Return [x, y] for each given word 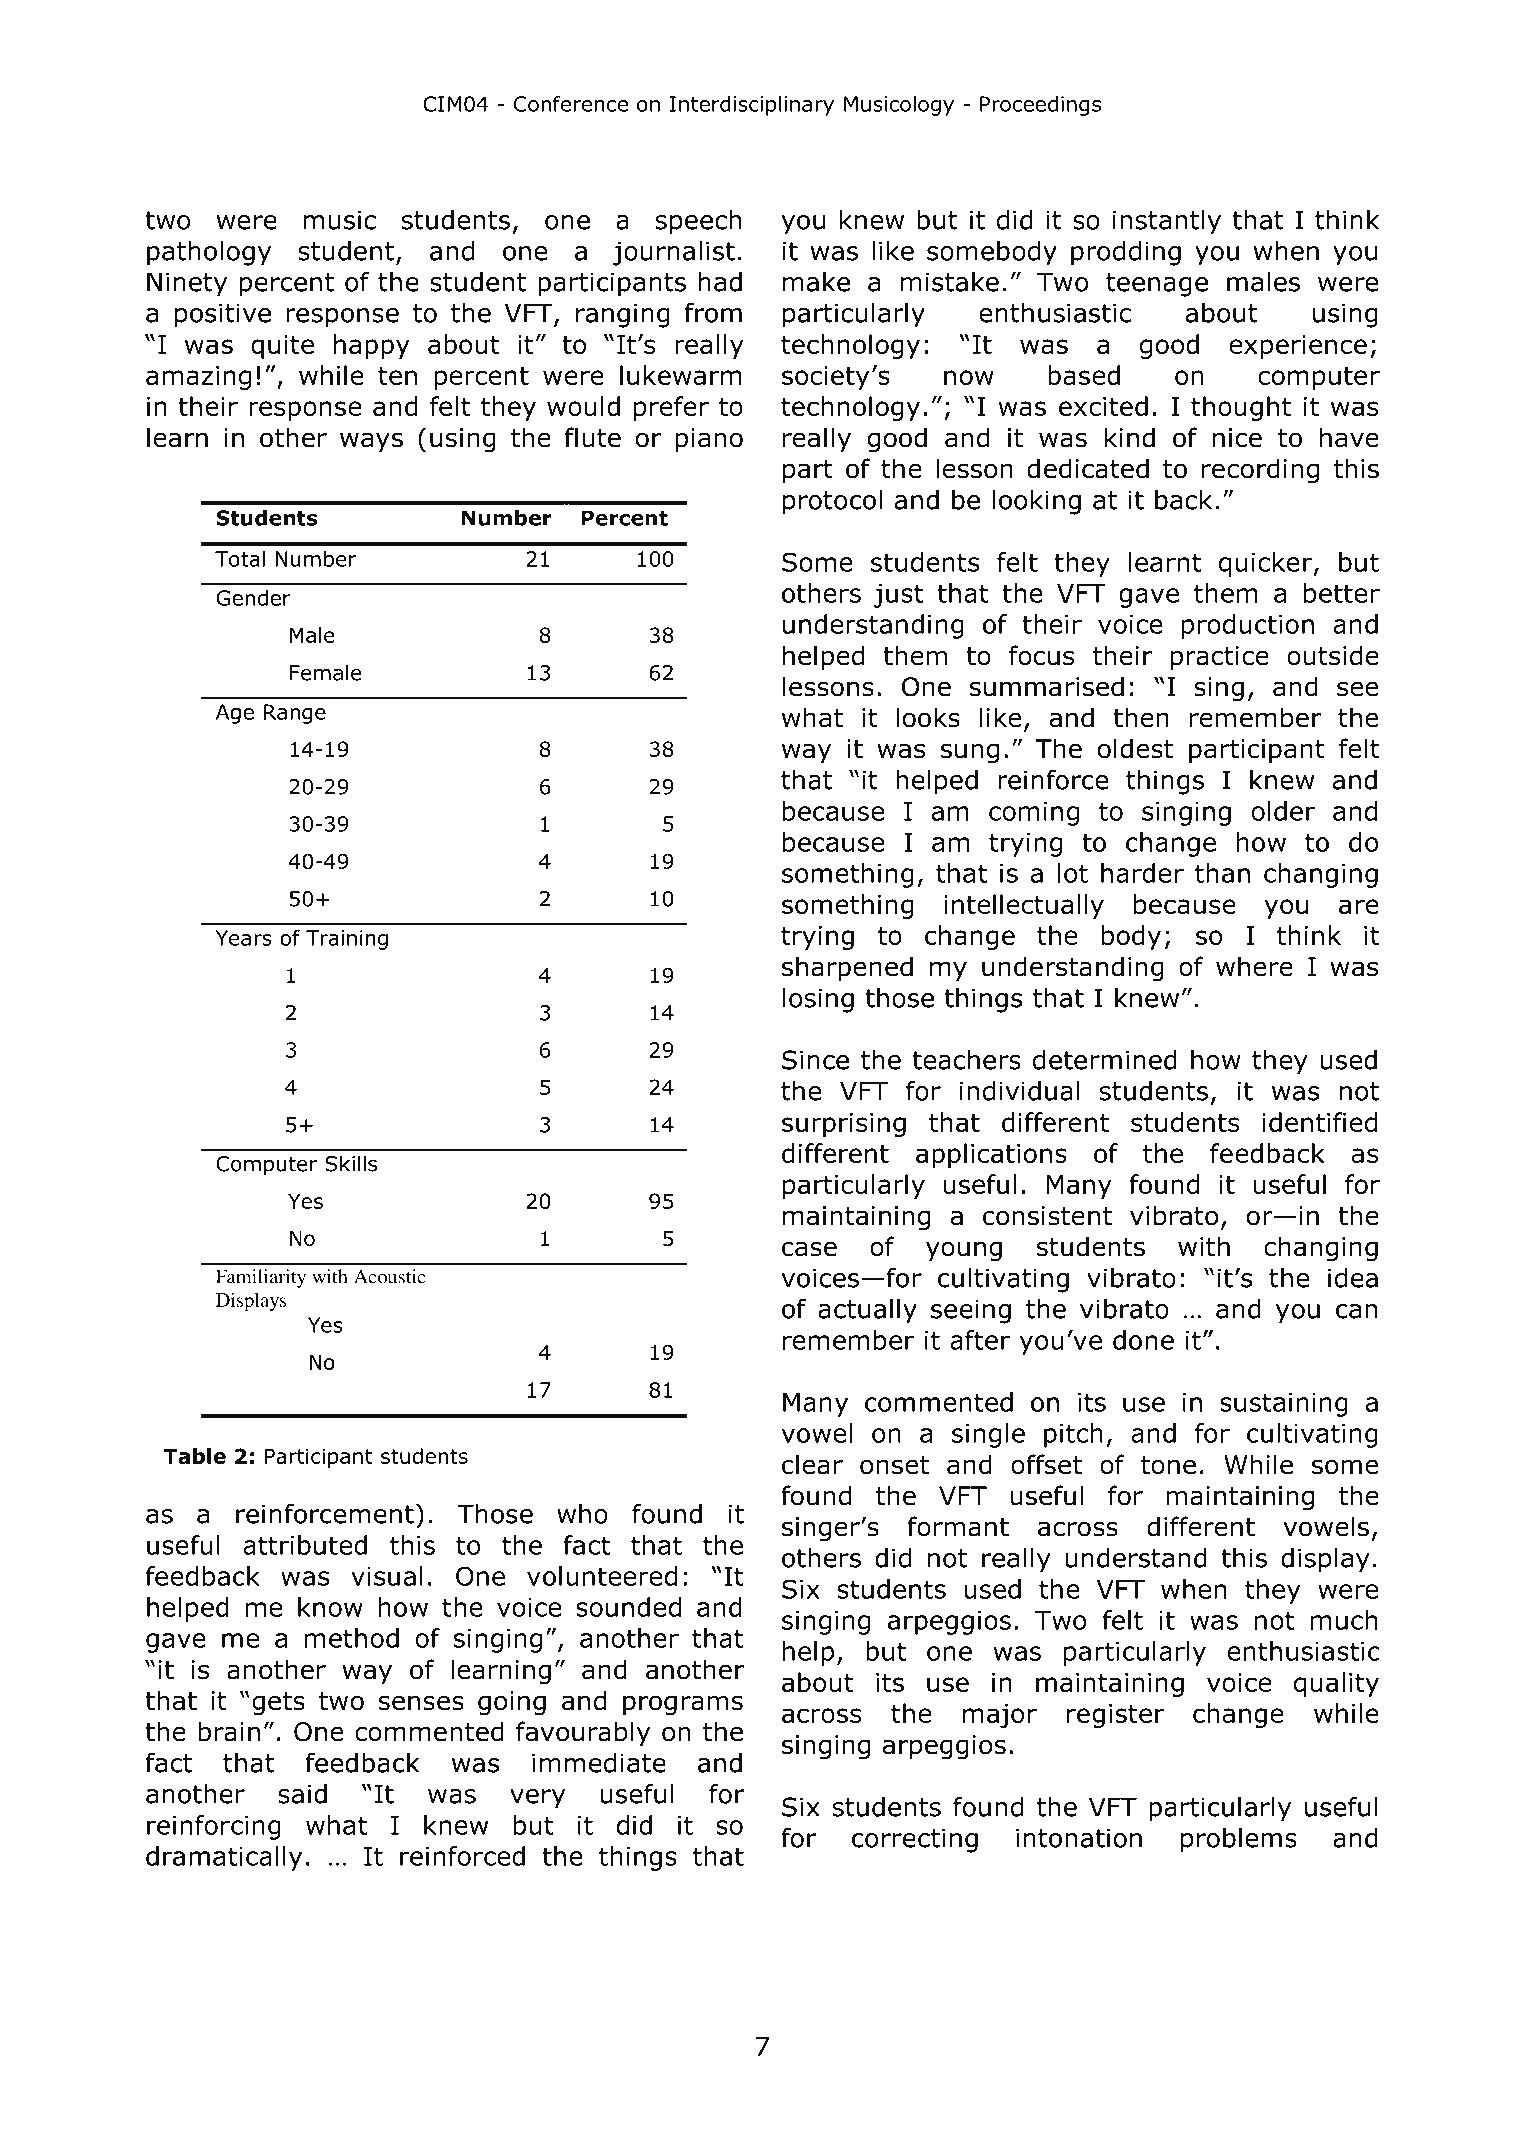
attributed [305, 1545]
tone [1168, 1465]
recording [1260, 471]
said [302, 1794]
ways [371, 442]
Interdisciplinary [752, 106]
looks [928, 717]
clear [812, 1464]
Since [815, 1060]
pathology [209, 253]
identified [1319, 1122]
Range [295, 714]
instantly [1167, 222]
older [1283, 811]
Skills [351, 1163]
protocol [832, 502]
